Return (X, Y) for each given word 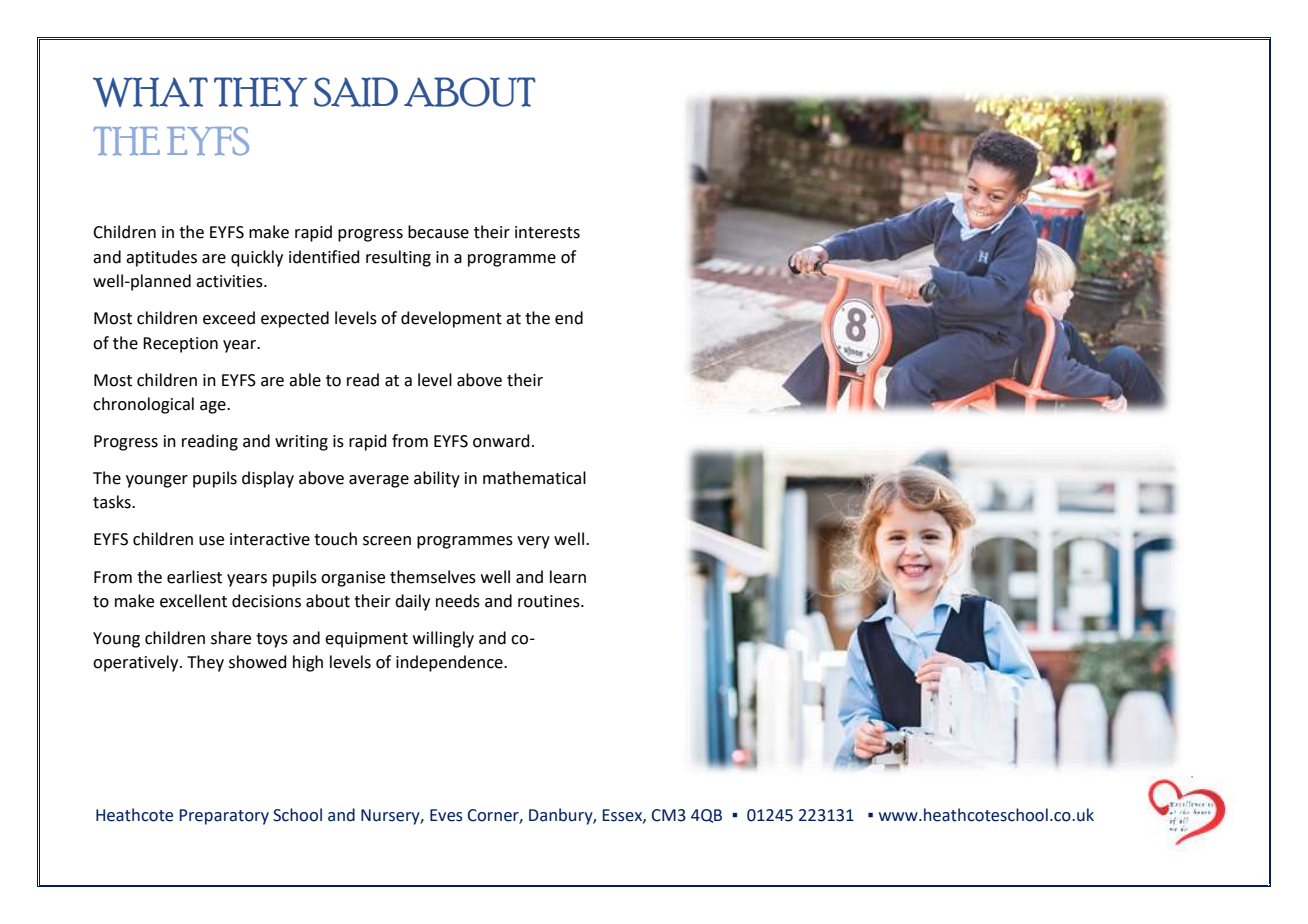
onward (501, 441)
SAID (356, 92)
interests (547, 232)
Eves (446, 815)
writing (301, 443)
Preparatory (224, 817)
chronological (143, 405)
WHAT (150, 92)
